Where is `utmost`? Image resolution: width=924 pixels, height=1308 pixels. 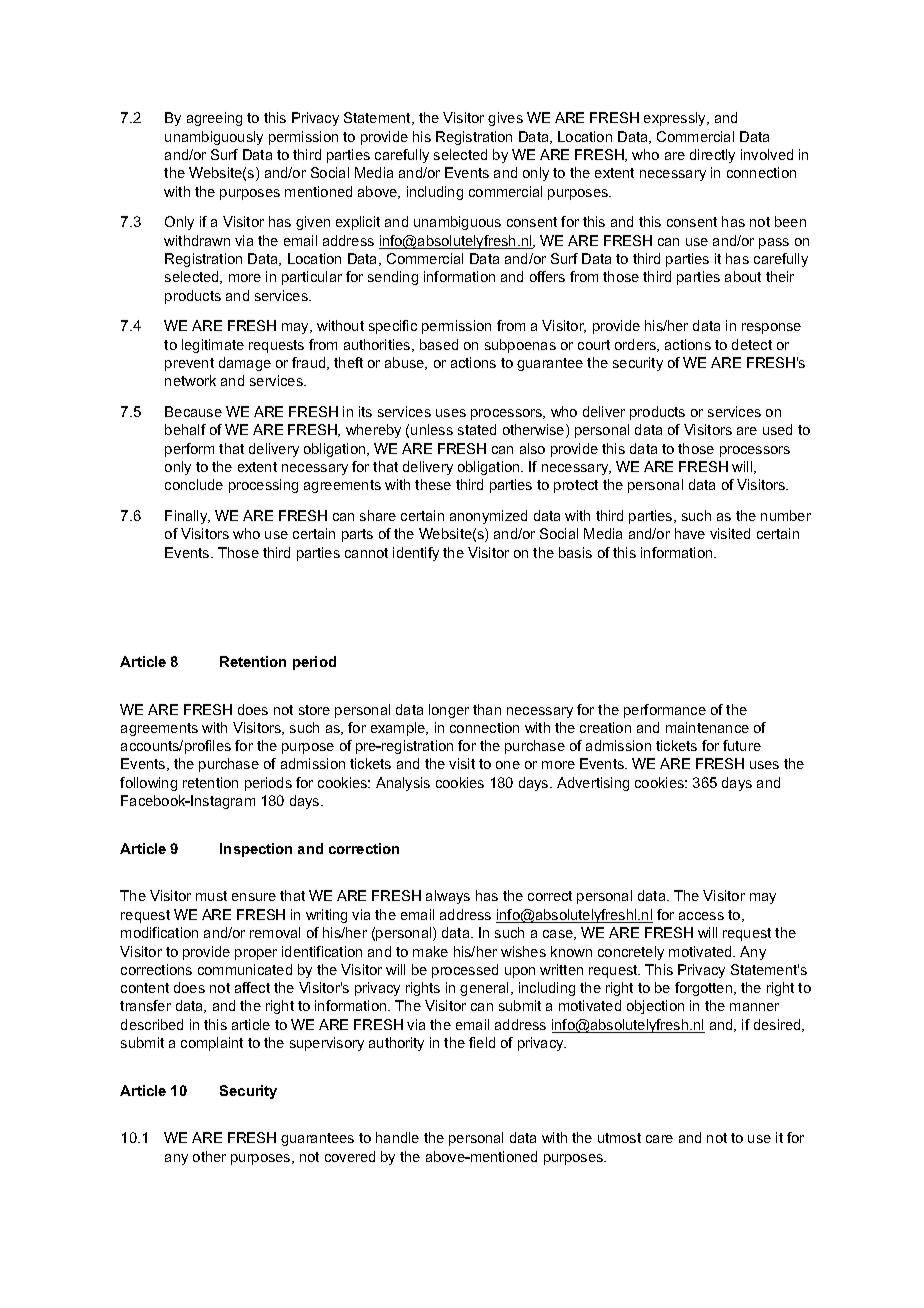 utmost is located at coordinates (619, 1138).
